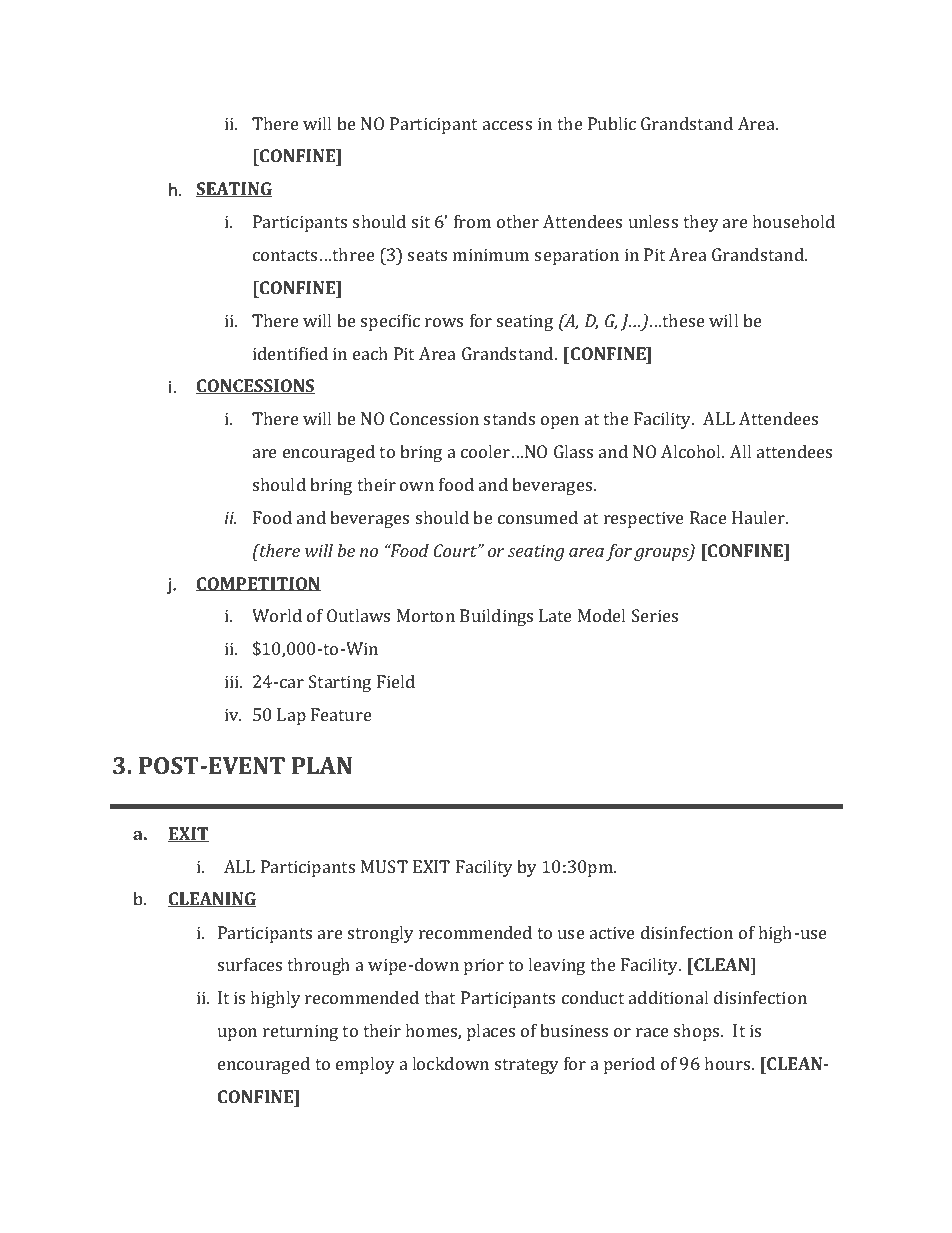 Image resolution: width=952 pixels, height=1233 pixels. What do you see at coordinates (300, 1032) in the screenshot?
I see `returning` at bounding box center [300, 1032].
